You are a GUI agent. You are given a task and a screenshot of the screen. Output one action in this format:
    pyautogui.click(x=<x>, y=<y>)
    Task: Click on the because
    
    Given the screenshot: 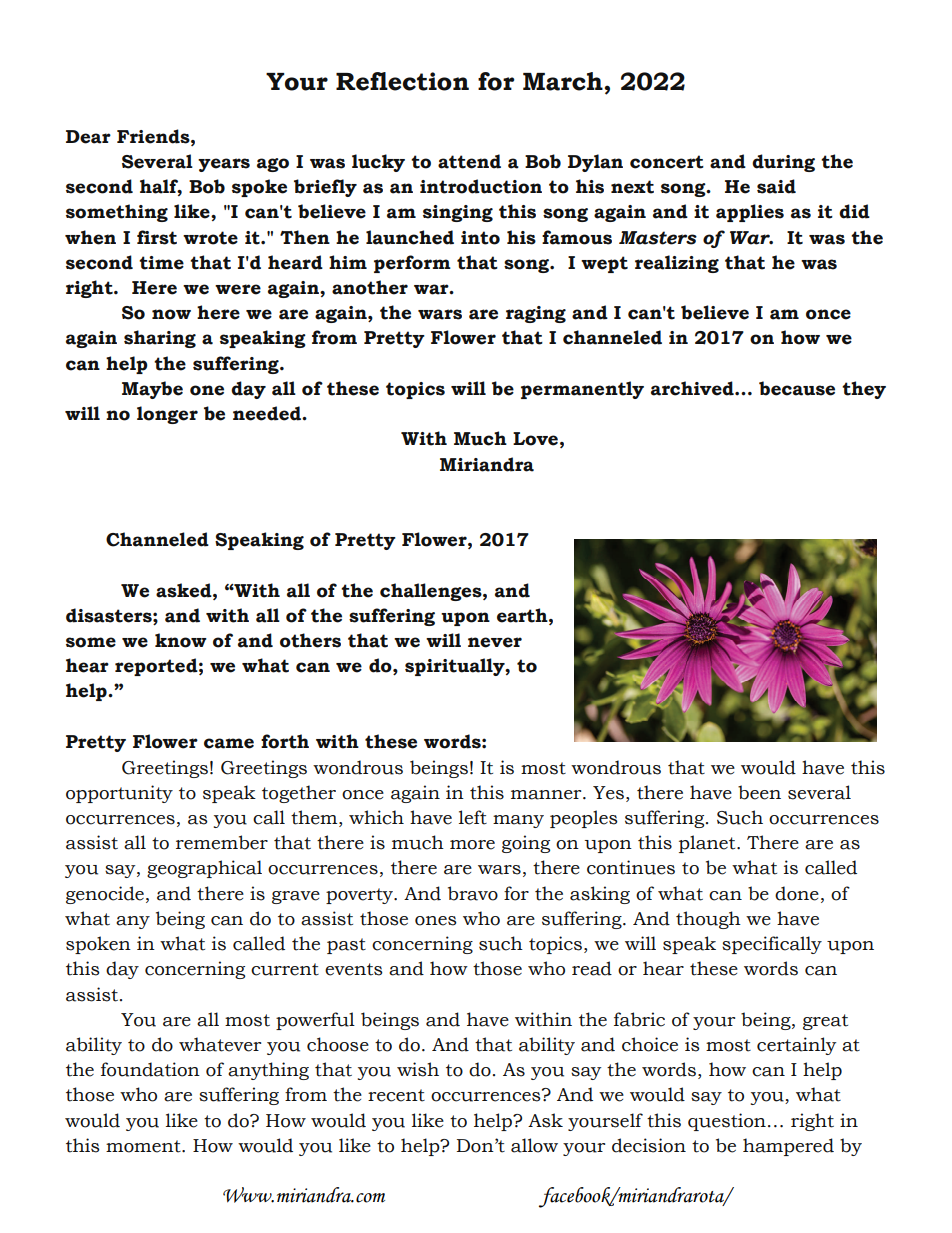 What is the action you would take?
    pyautogui.click(x=797, y=388)
